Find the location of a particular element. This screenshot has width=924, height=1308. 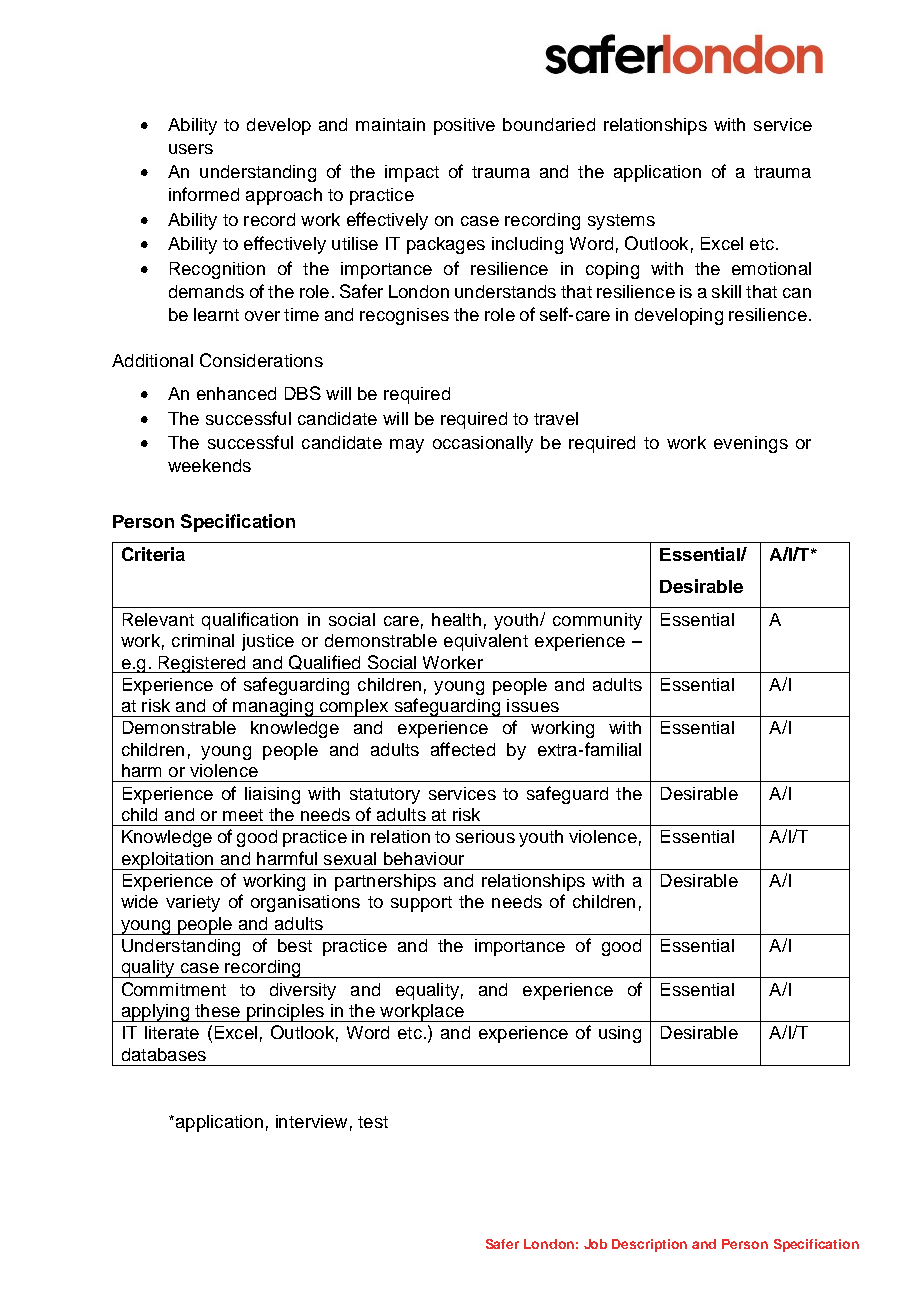

positive is located at coordinates (464, 126).
